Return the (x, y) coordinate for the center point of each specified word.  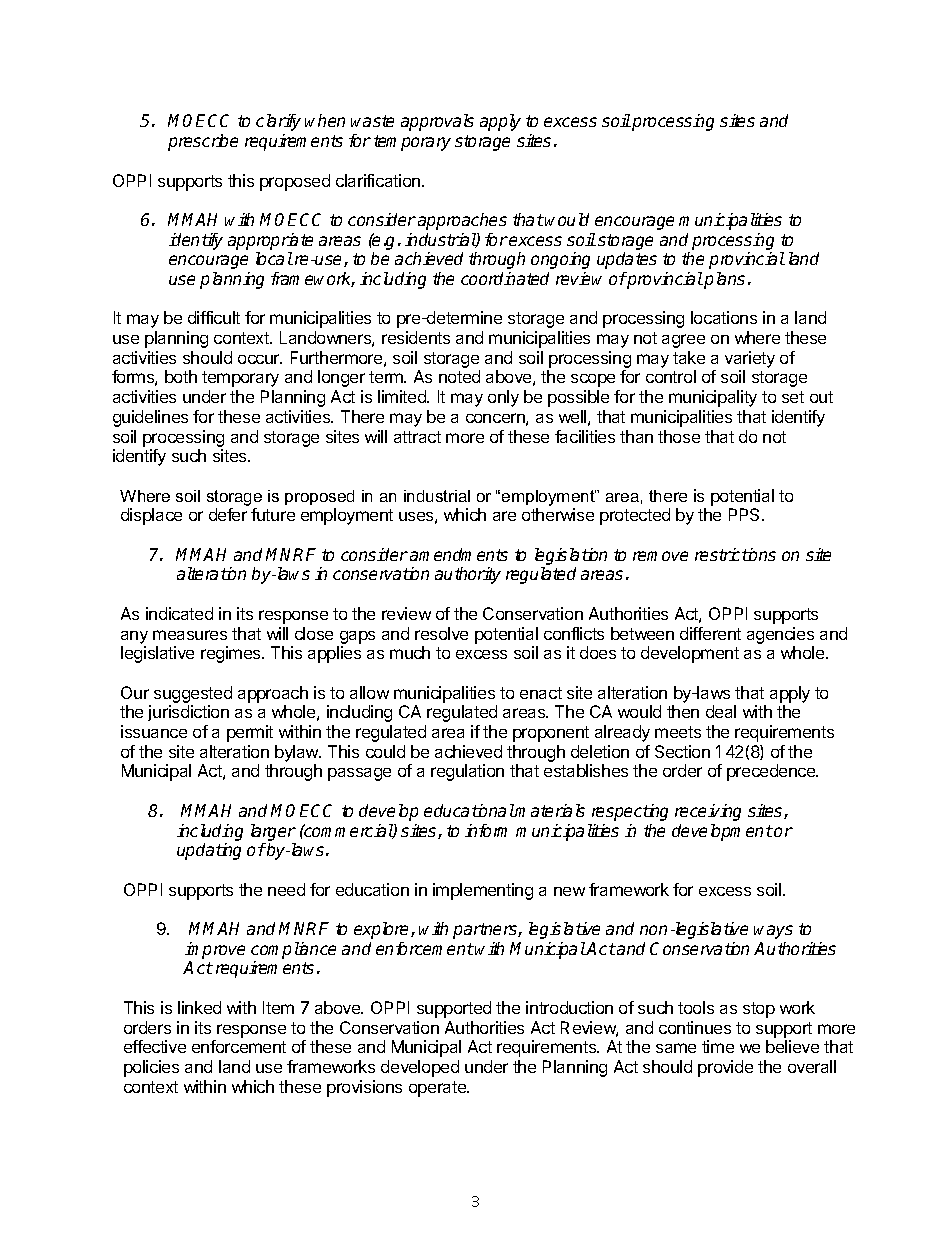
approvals (437, 122)
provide (725, 1068)
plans (724, 280)
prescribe (203, 142)
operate (438, 1089)
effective (155, 1046)
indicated (179, 613)
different (710, 633)
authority (468, 575)
